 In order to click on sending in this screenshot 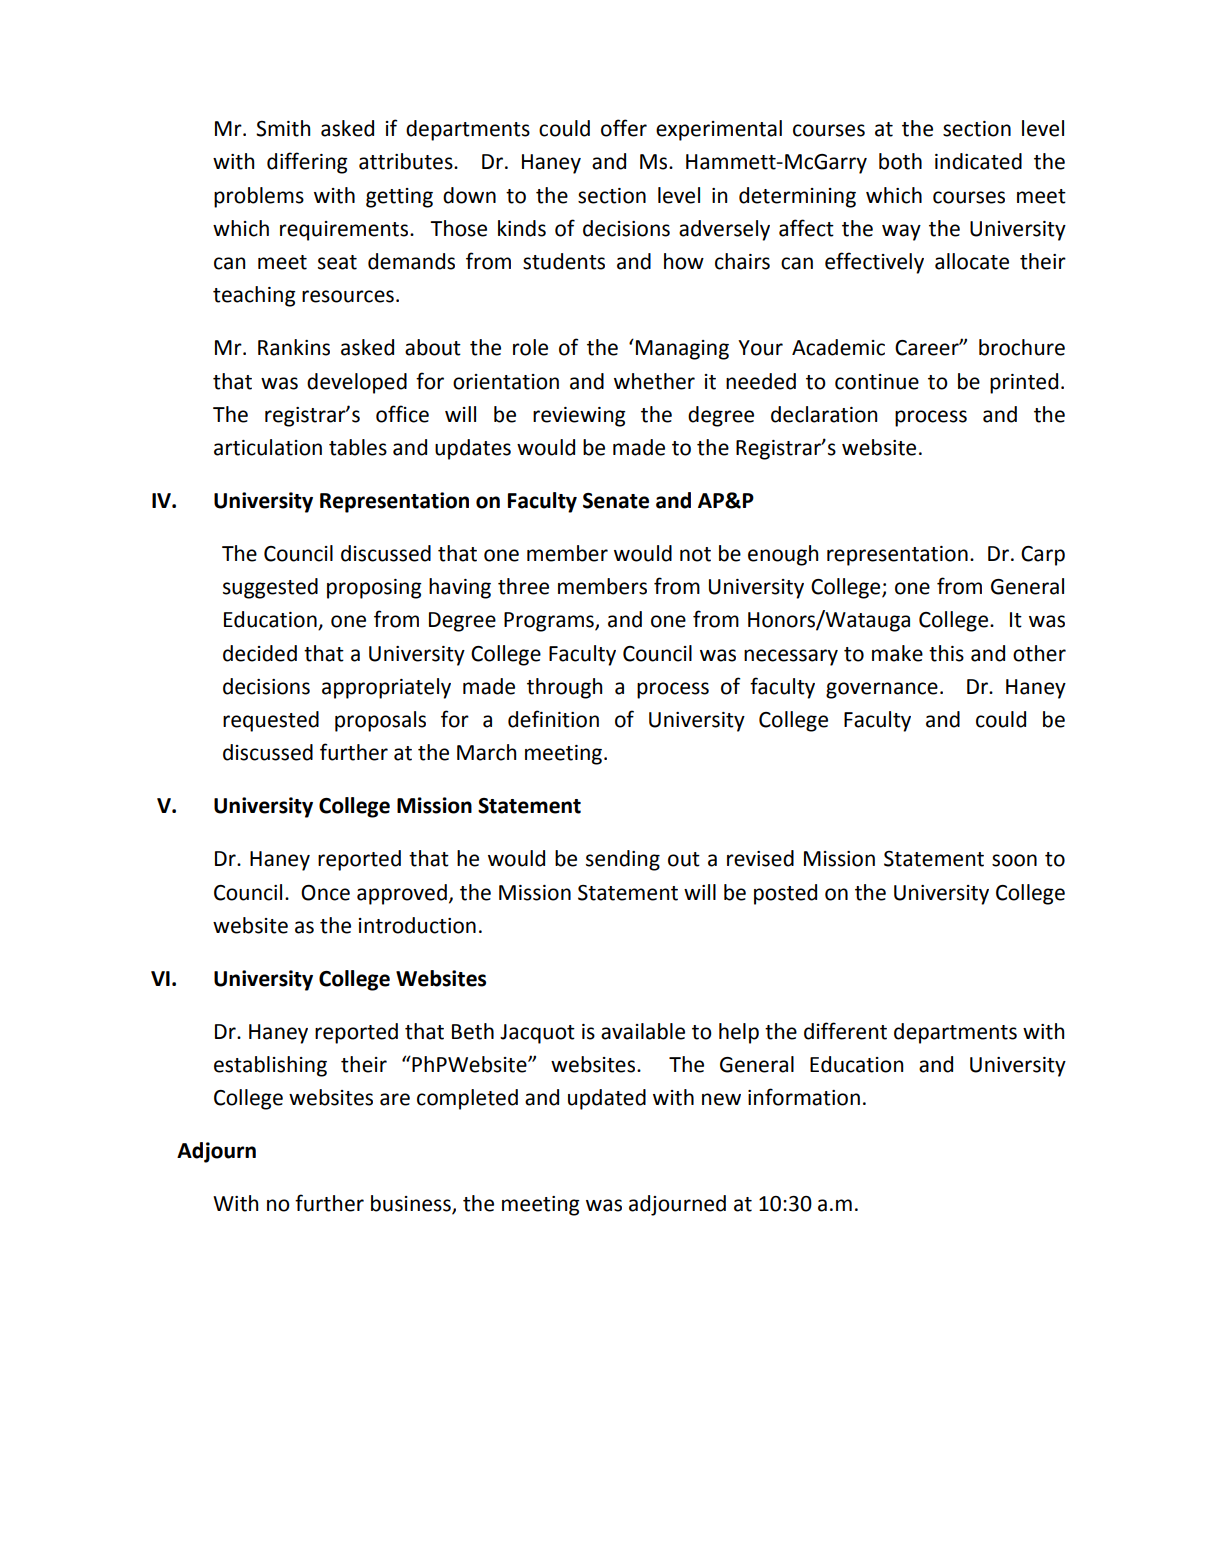, I will do `click(623, 860)`.
